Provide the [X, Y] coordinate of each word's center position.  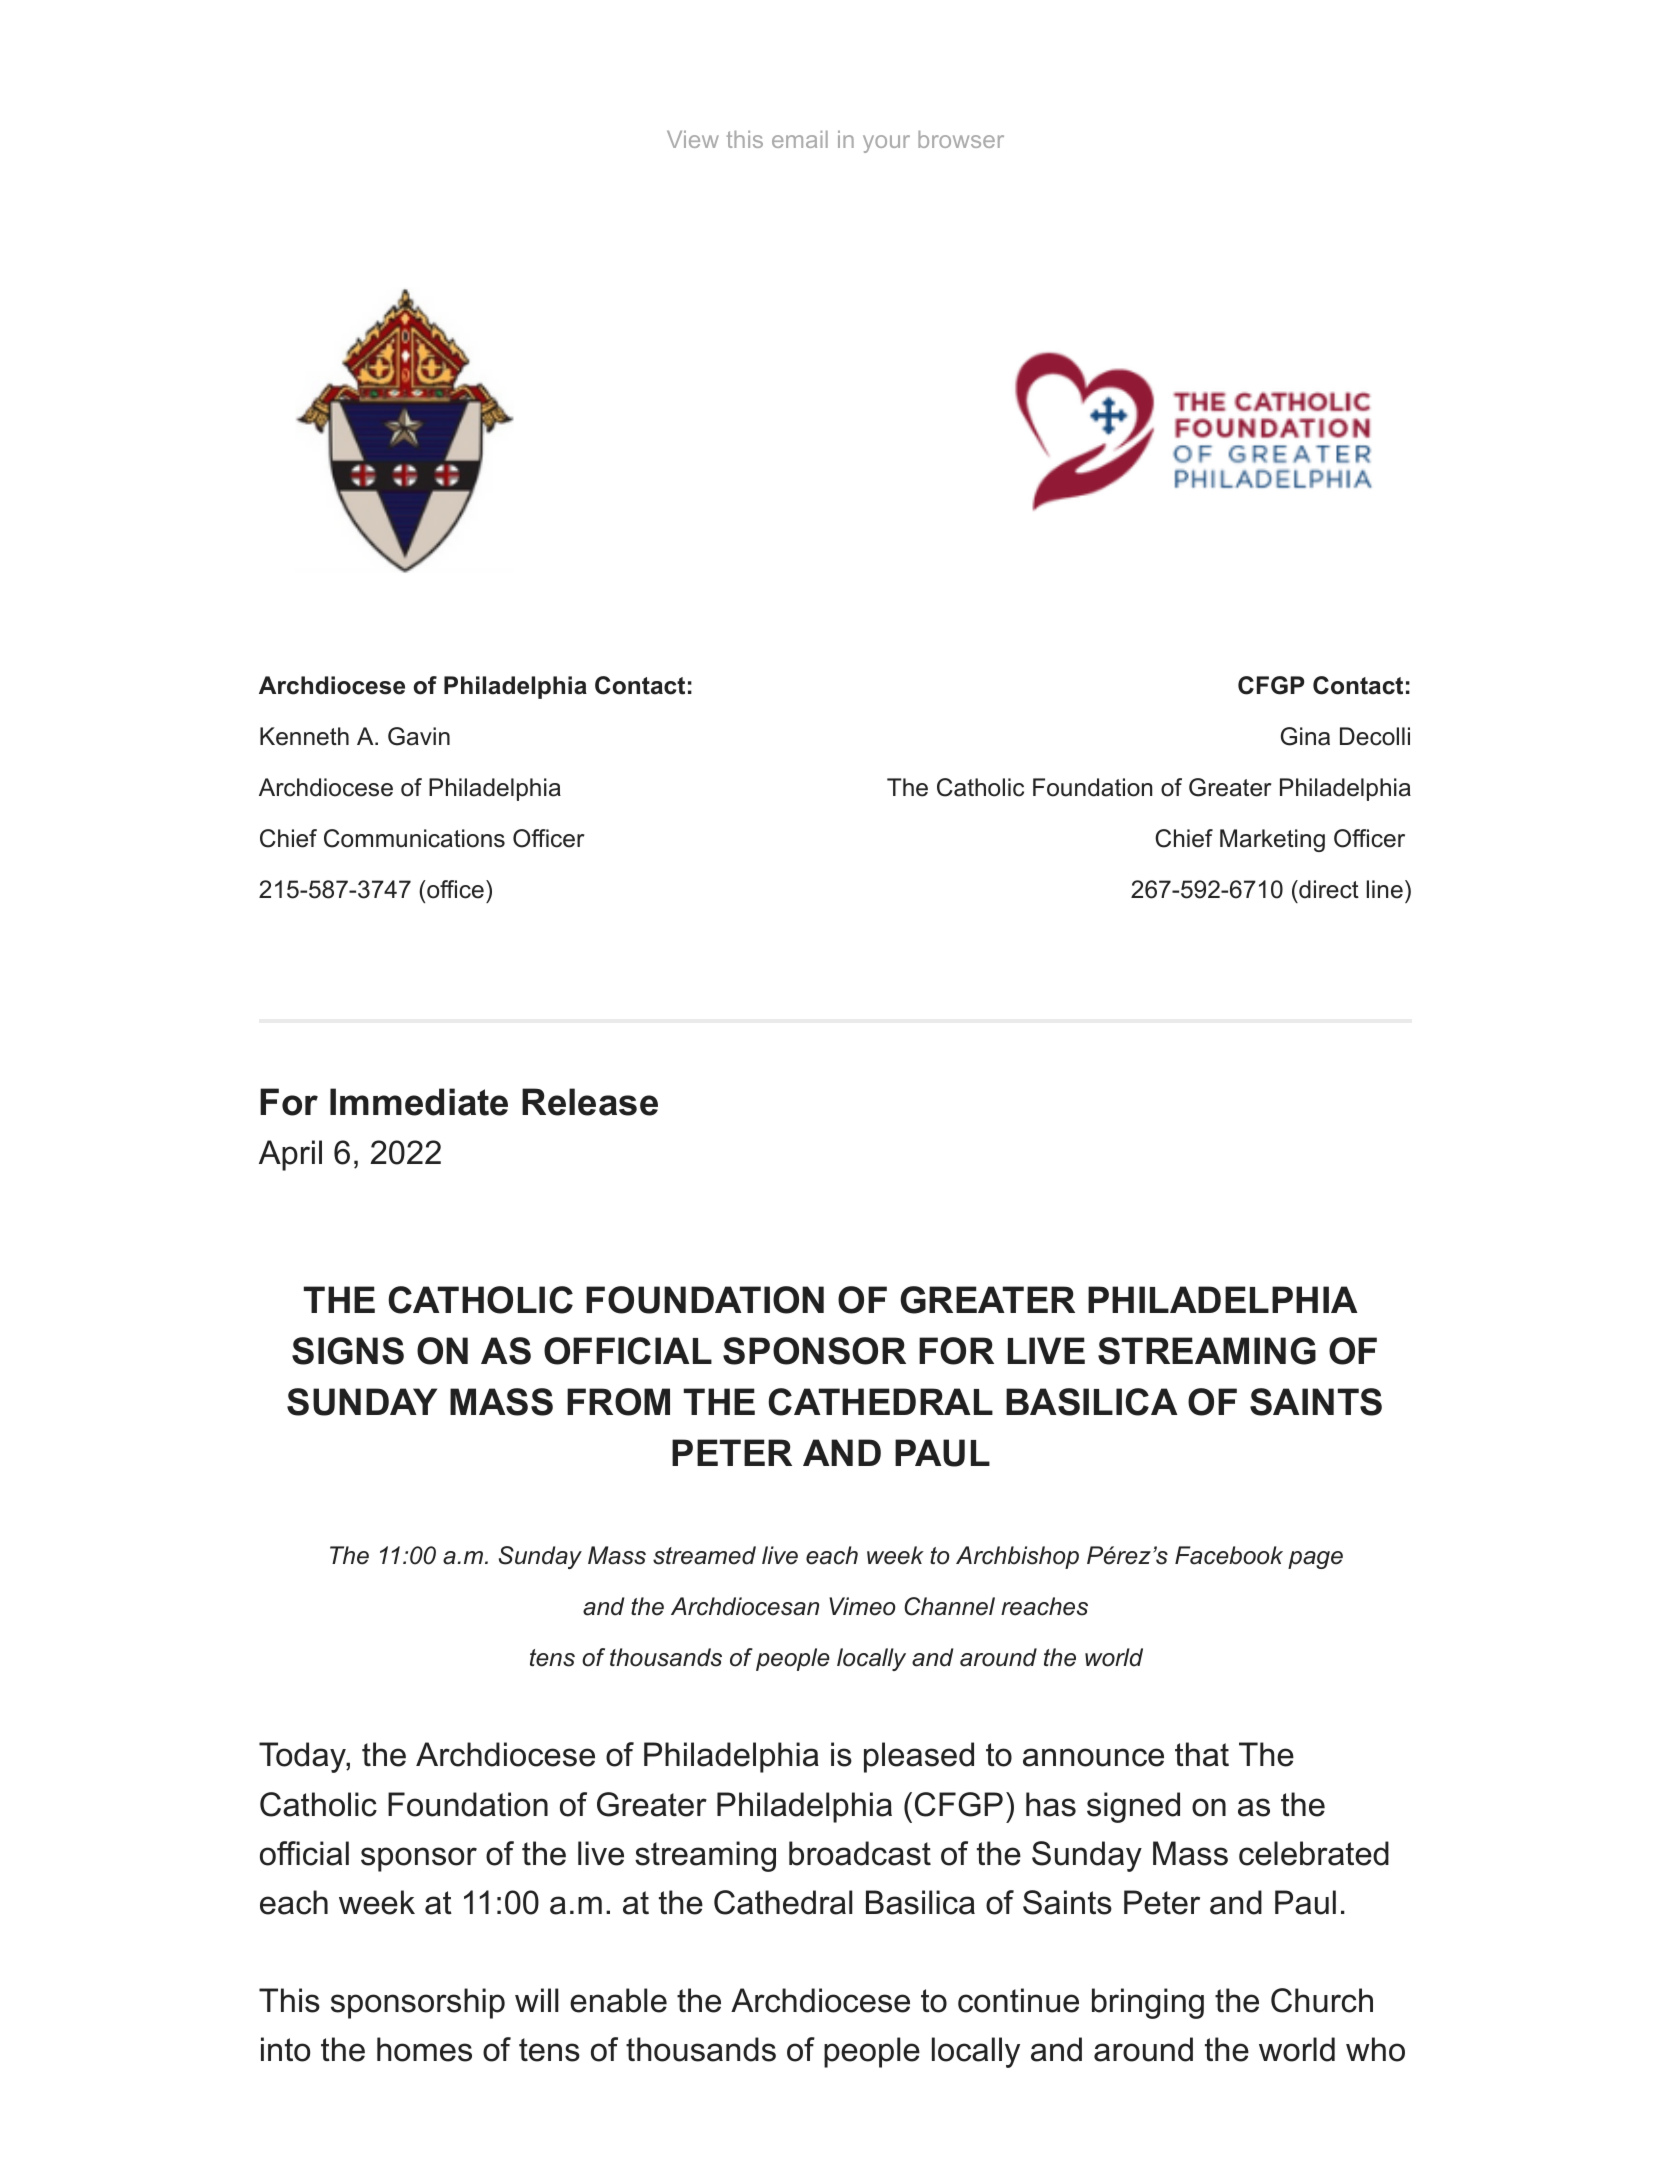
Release [590, 1102]
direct [1328, 889]
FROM [618, 1402]
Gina [1305, 736]
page [1315, 1560]
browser [961, 139]
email [800, 139]
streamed [704, 1555]
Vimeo [862, 1606]
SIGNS [348, 1351]
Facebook [1229, 1555]
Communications [414, 838]
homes [424, 2049]
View [693, 139]
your [886, 144]
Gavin [419, 736]
